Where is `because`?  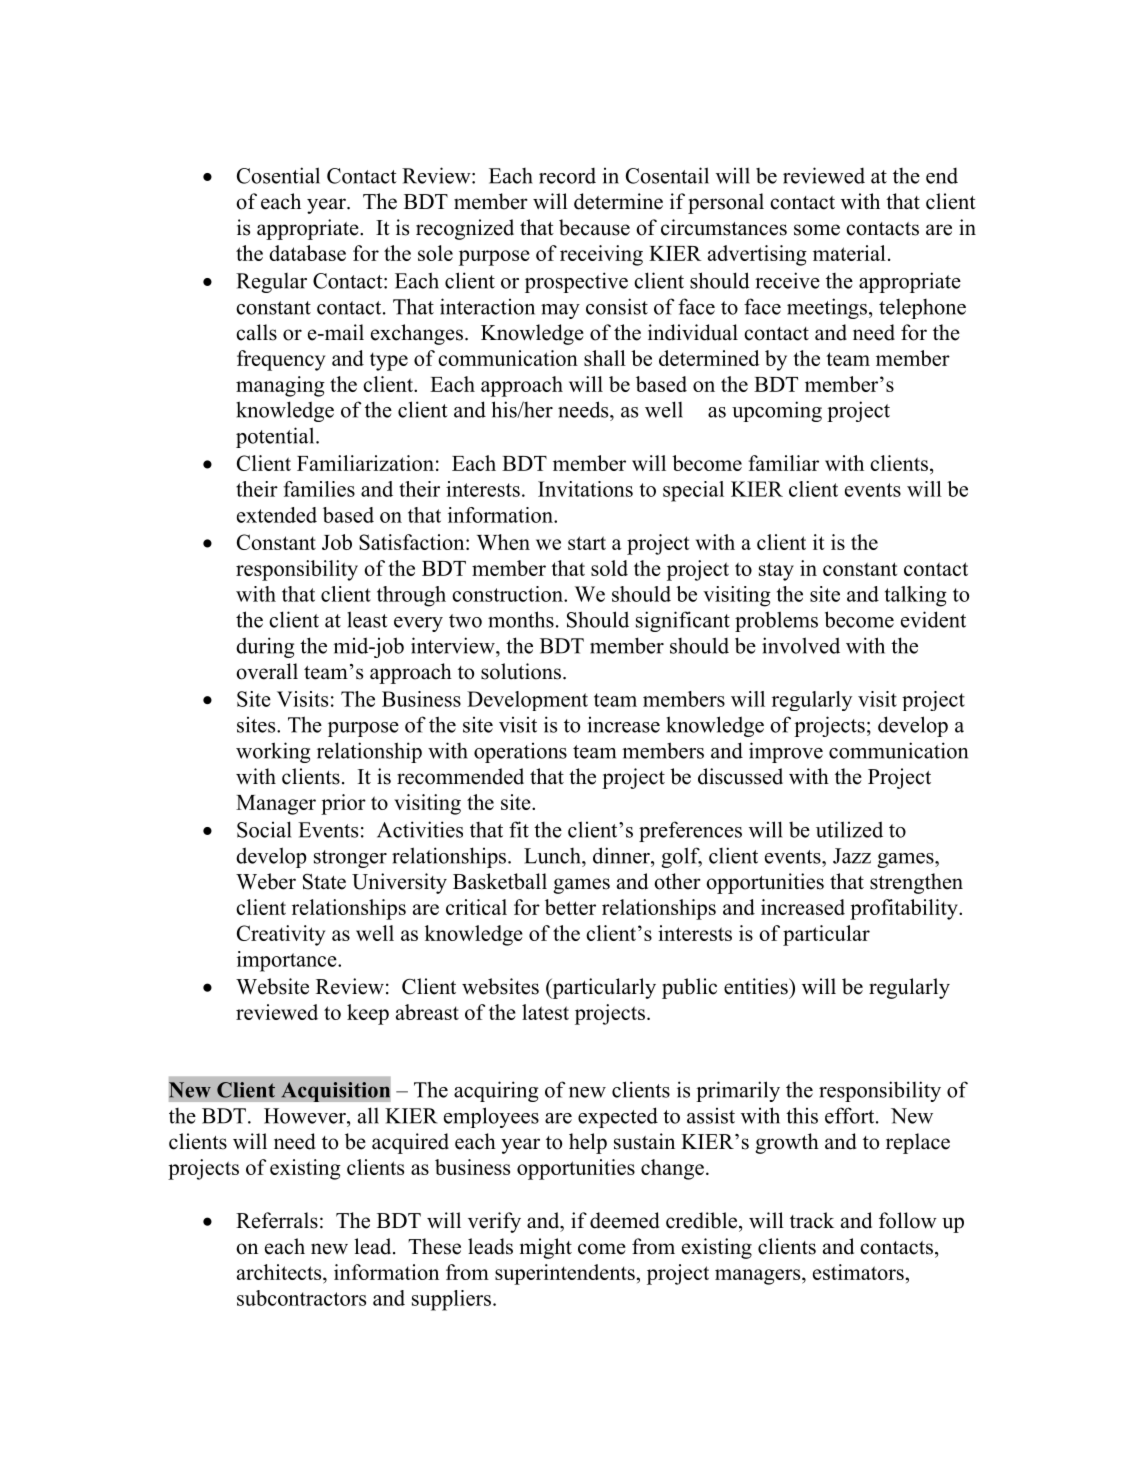
because is located at coordinates (594, 227).
